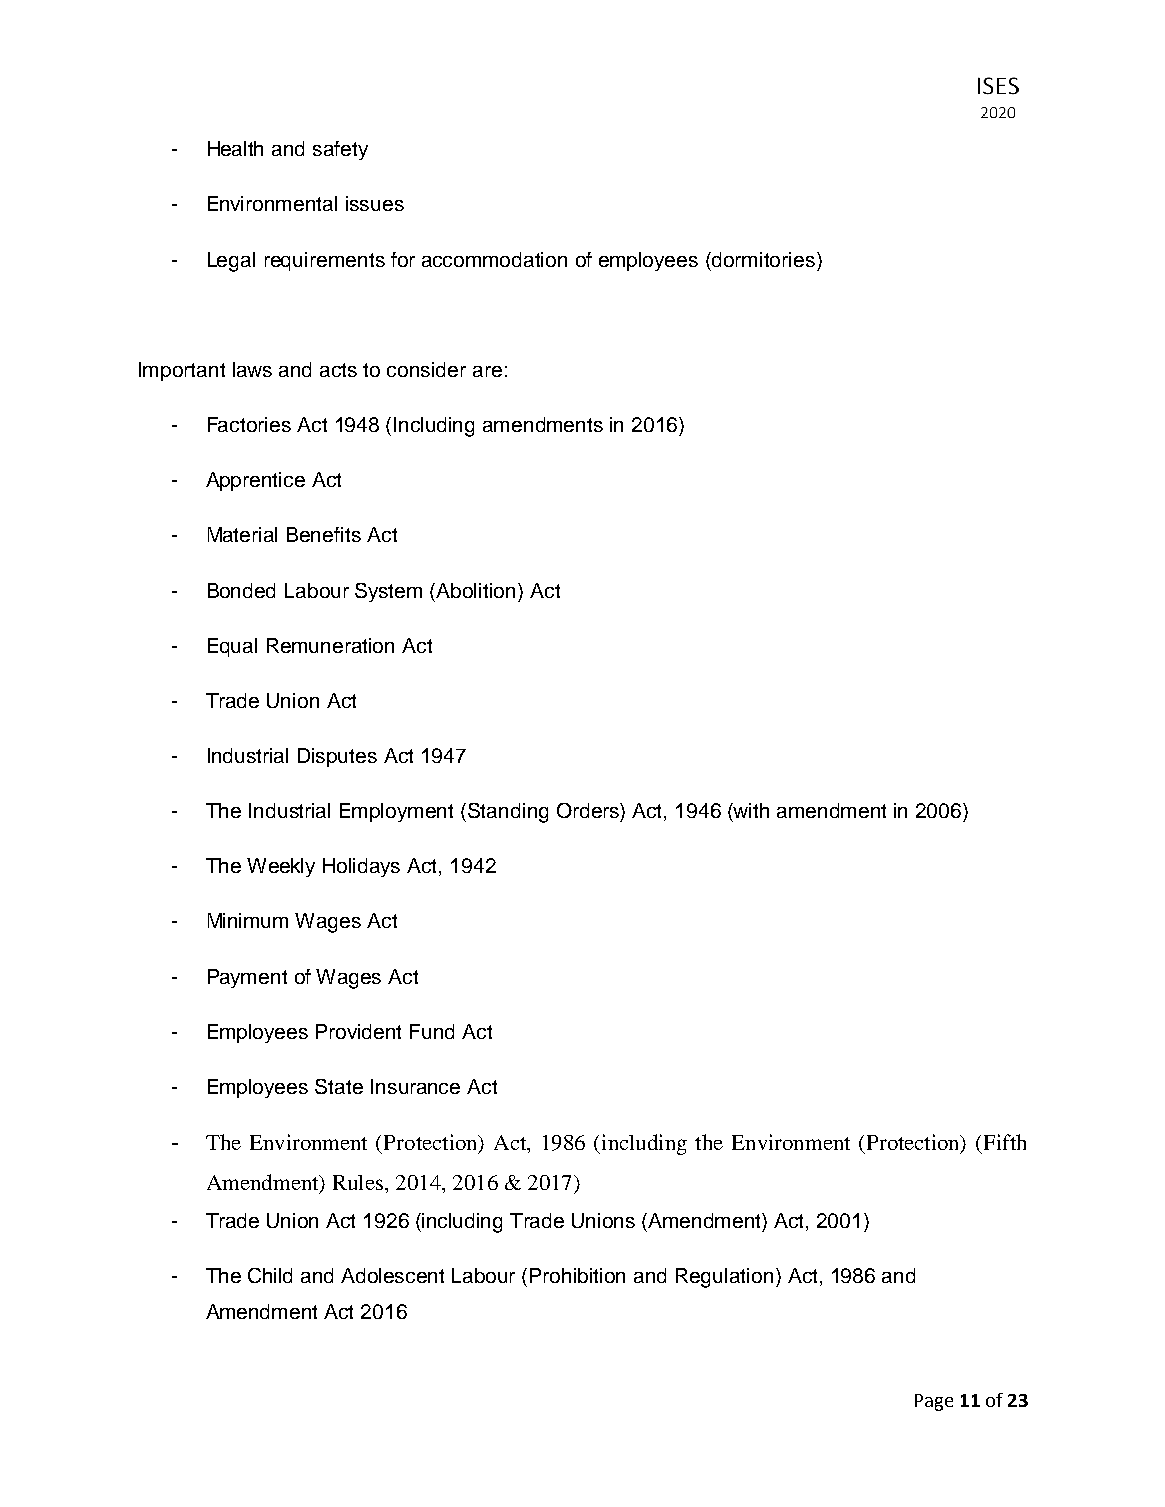 The image size is (1165, 1507). I want to click on Fifth, so click(1005, 1142).
